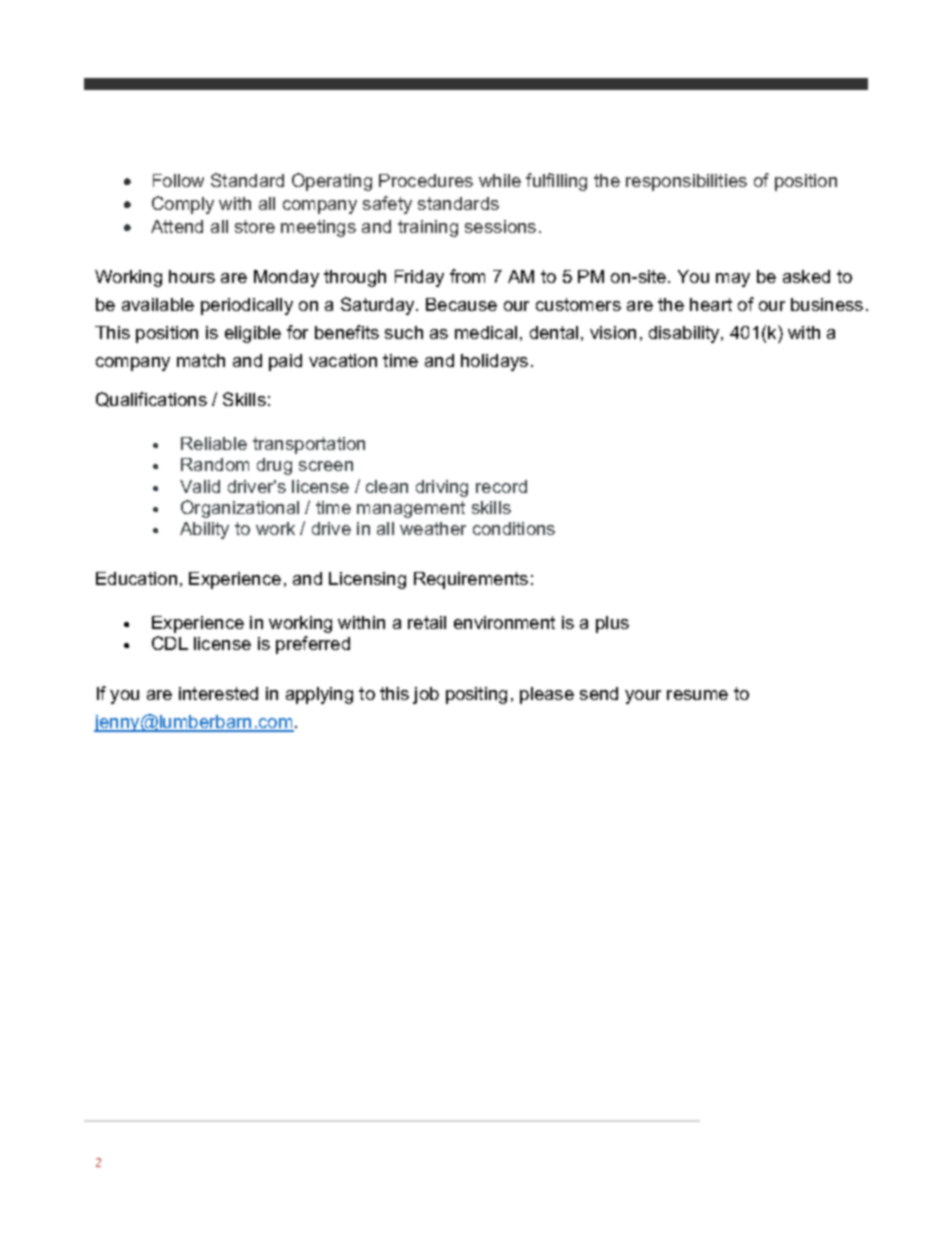  I want to click on Comply, so click(183, 205).
